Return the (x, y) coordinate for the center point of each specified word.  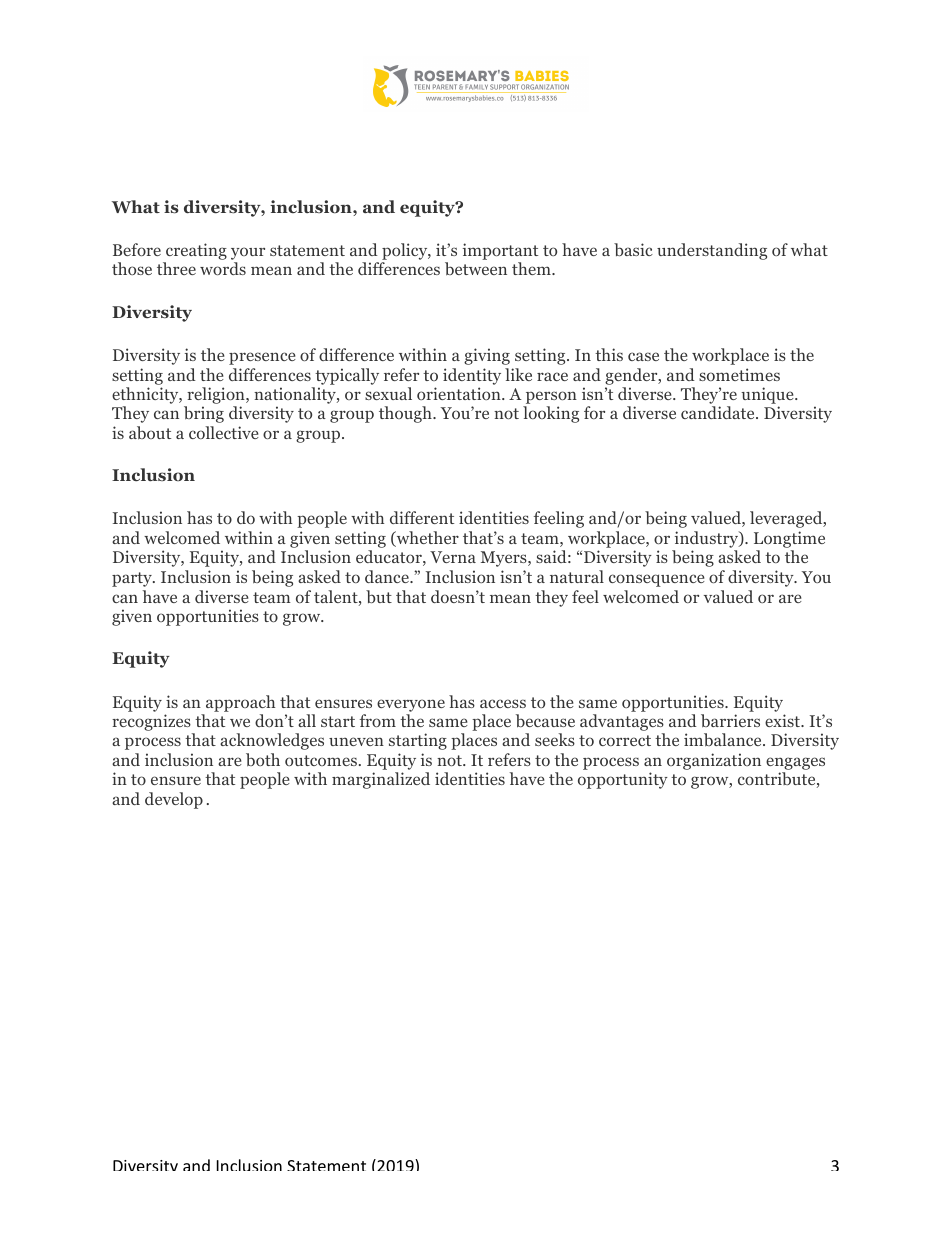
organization (714, 761)
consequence (657, 580)
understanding (712, 251)
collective (224, 432)
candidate (719, 412)
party (133, 579)
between (476, 269)
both (263, 760)
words (223, 268)
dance (388, 576)
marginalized (381, 780)
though (406, 414)
